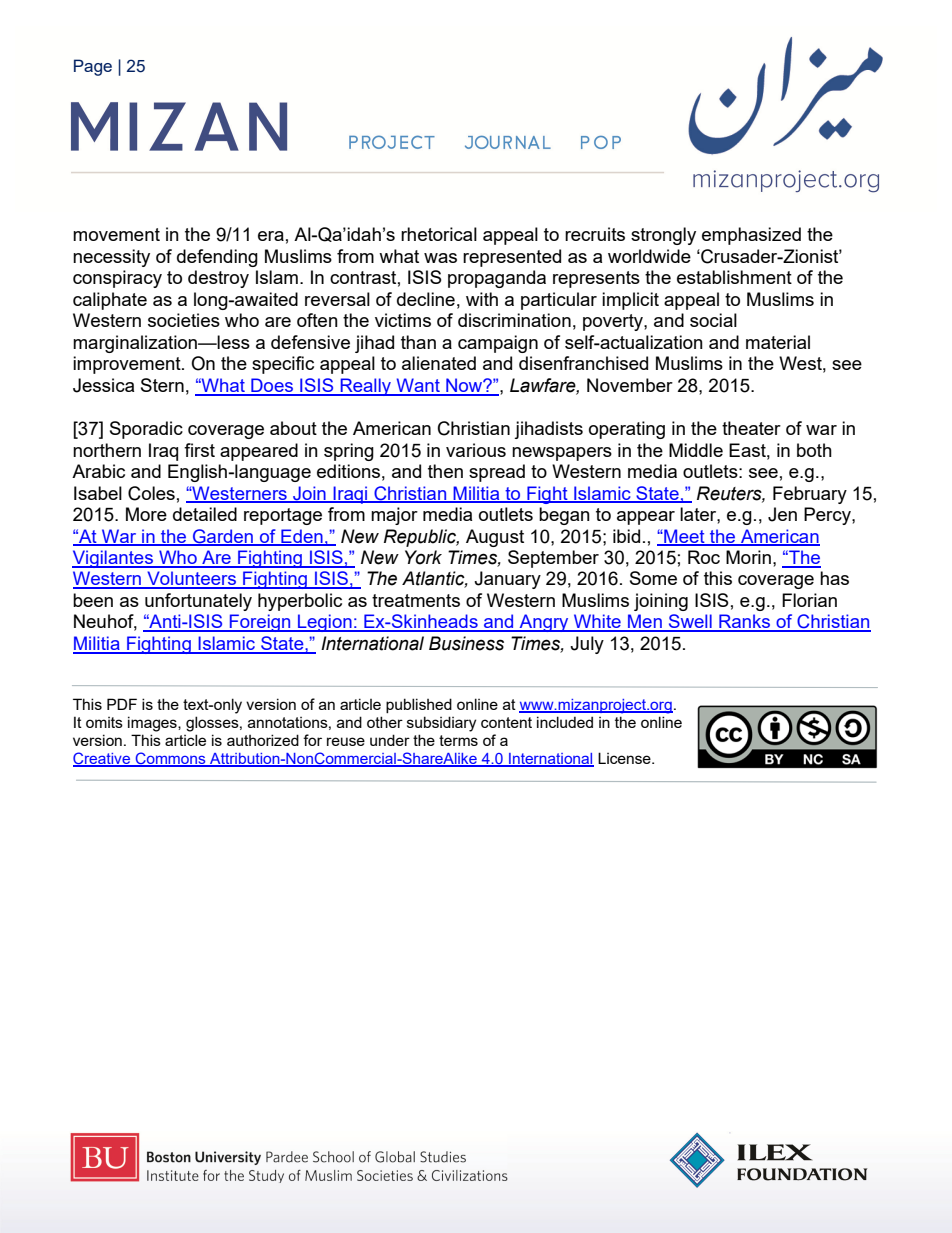 Image resolution: width=952 pixels, height=1233 pixels. Describe the element at coordinates (153, 724) in the screenshot. I see `images` at that location.
